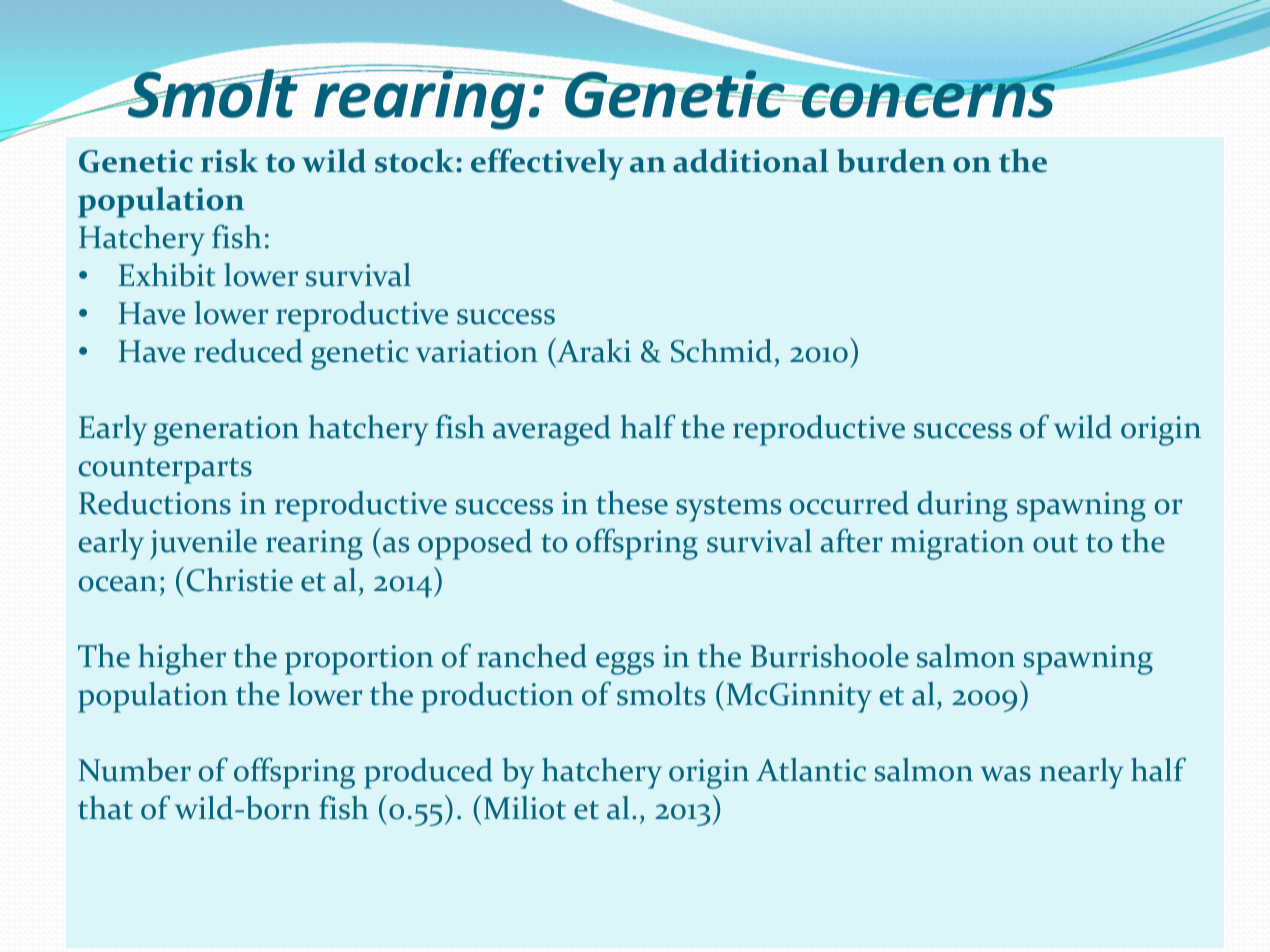 Image resolution: width=1270 pixels, height=952 pixels. Describe the element at coordinates (962, 506) in the screenshot. I see `during` at that location.
